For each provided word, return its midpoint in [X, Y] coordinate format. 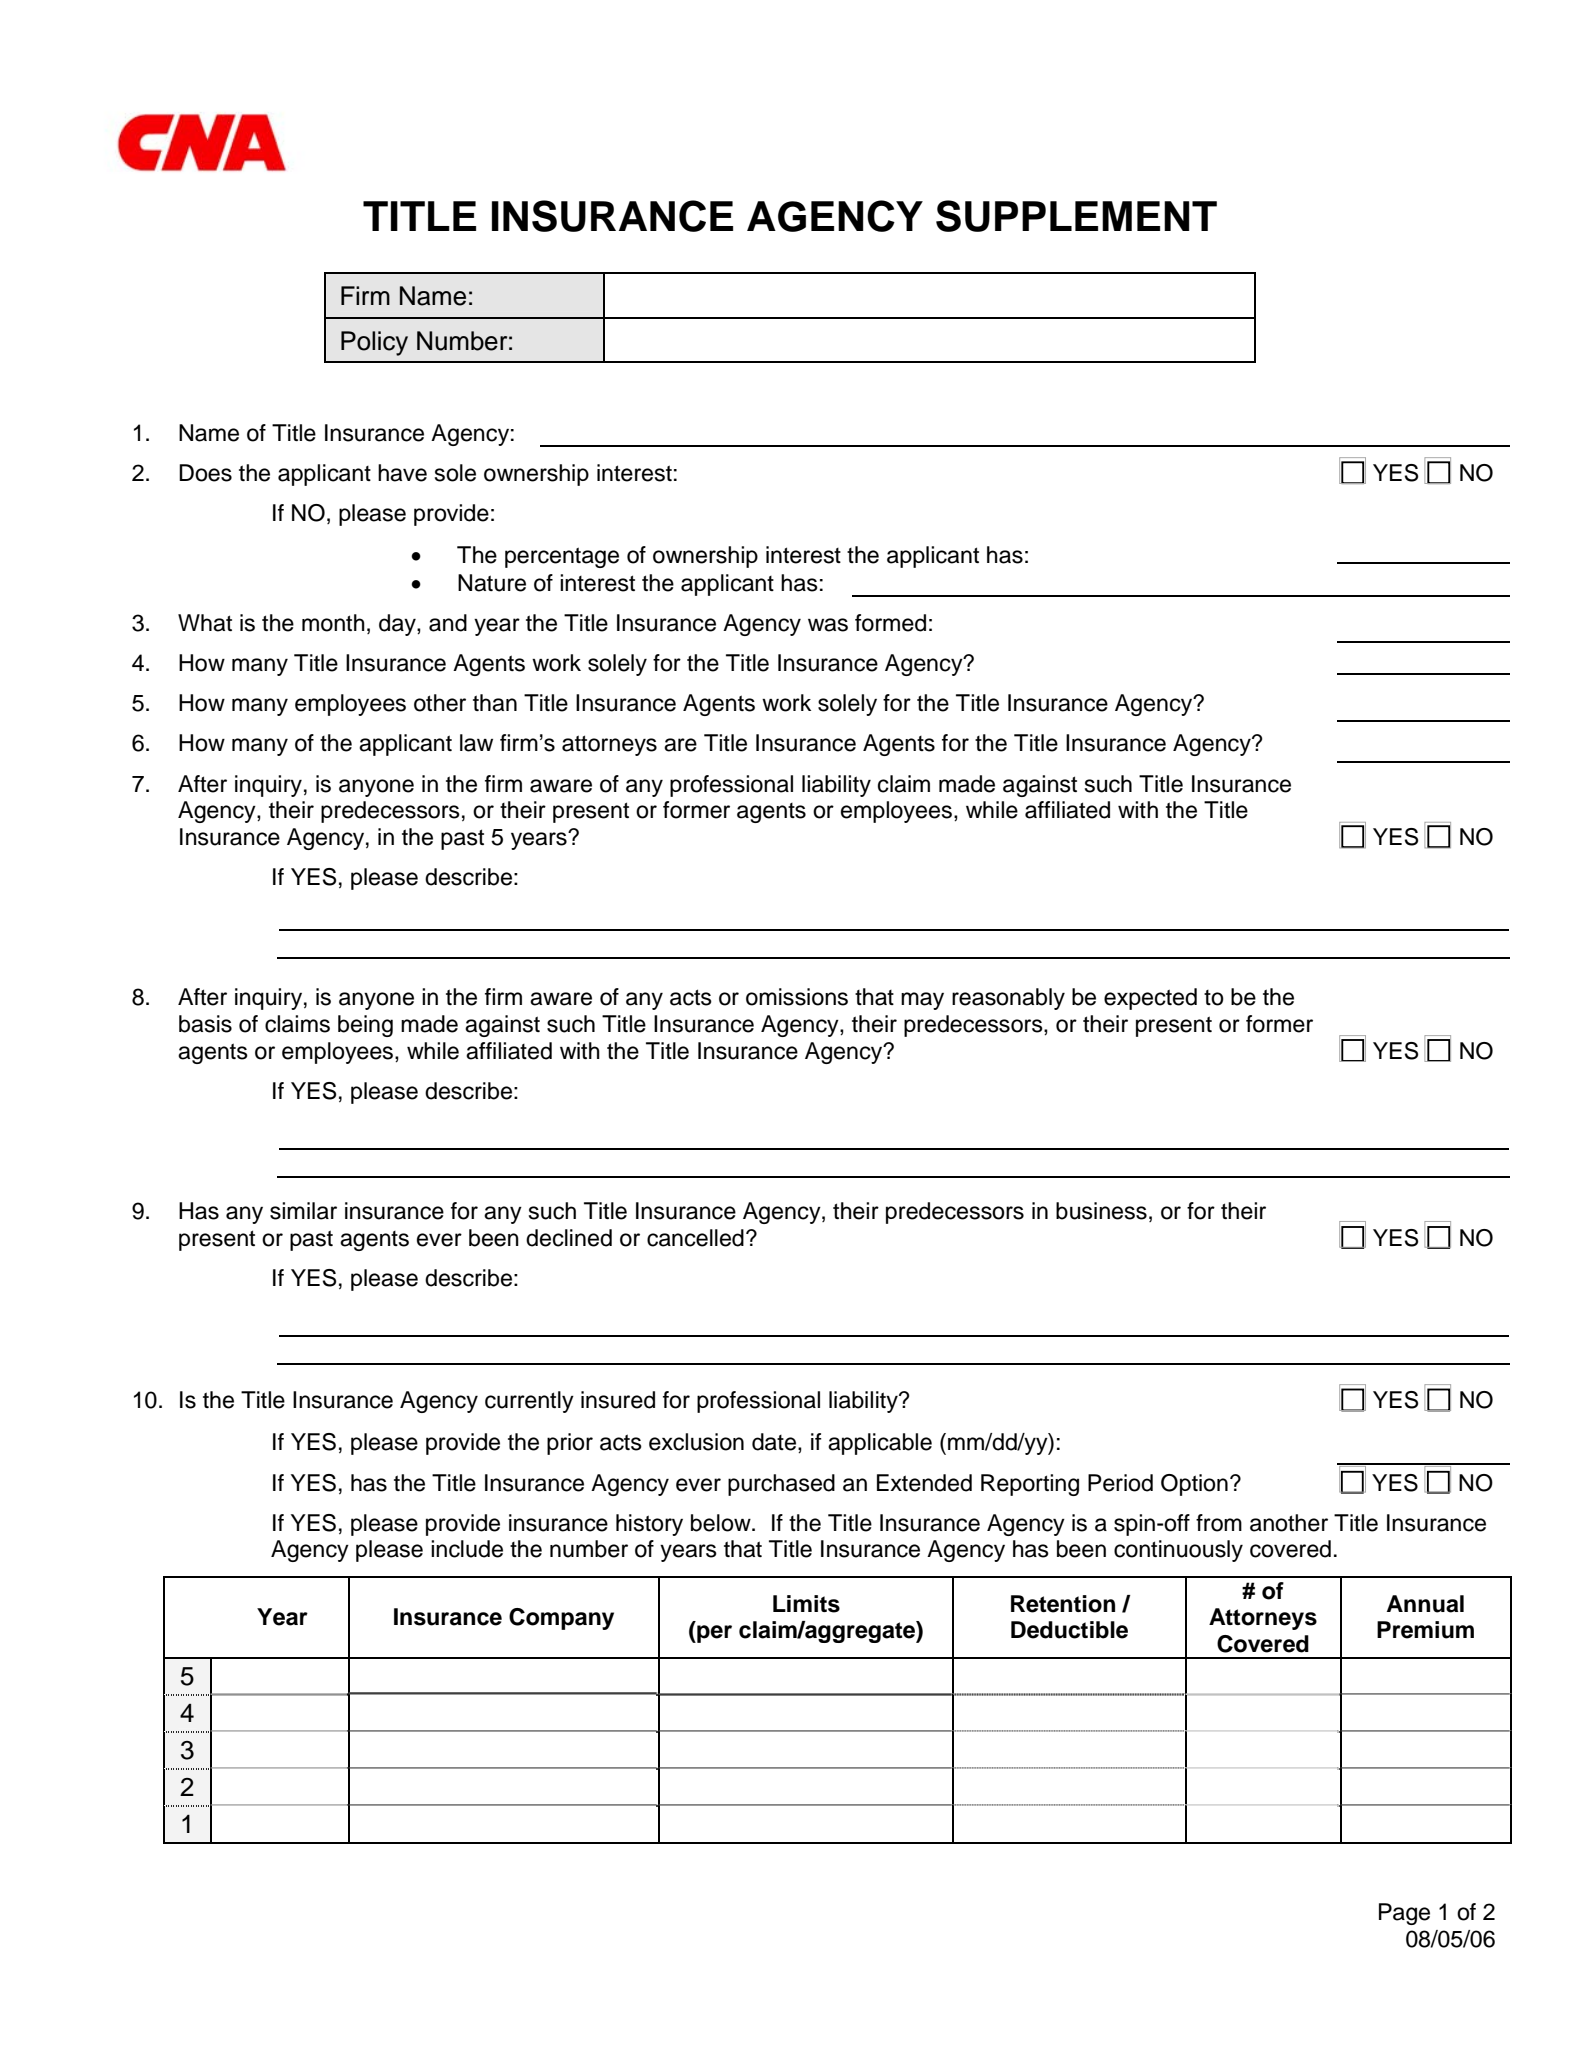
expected [1150, 999]
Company [561, 1619]
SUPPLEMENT [1076, 216]
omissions [797, 997]
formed [890, 623]
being [365, 1026]
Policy [374, 343]
